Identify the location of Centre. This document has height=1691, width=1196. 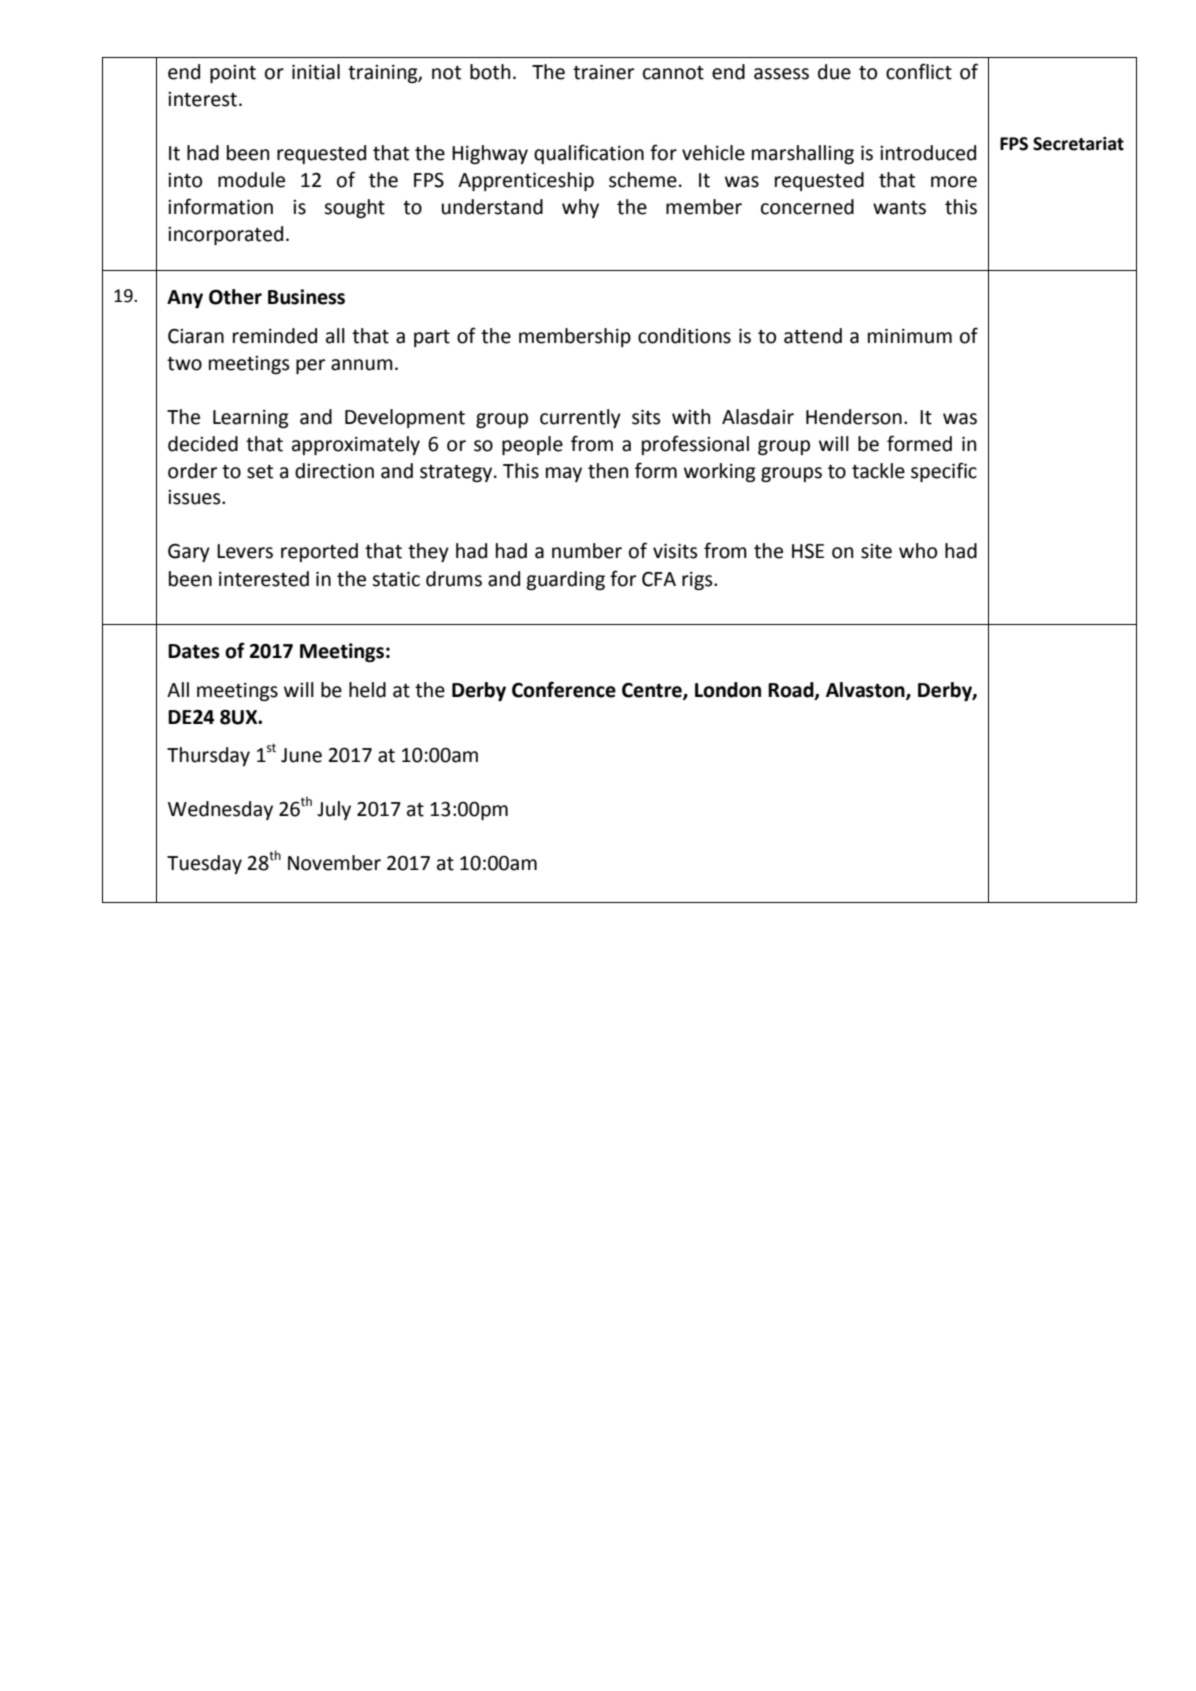
(653, 690).
